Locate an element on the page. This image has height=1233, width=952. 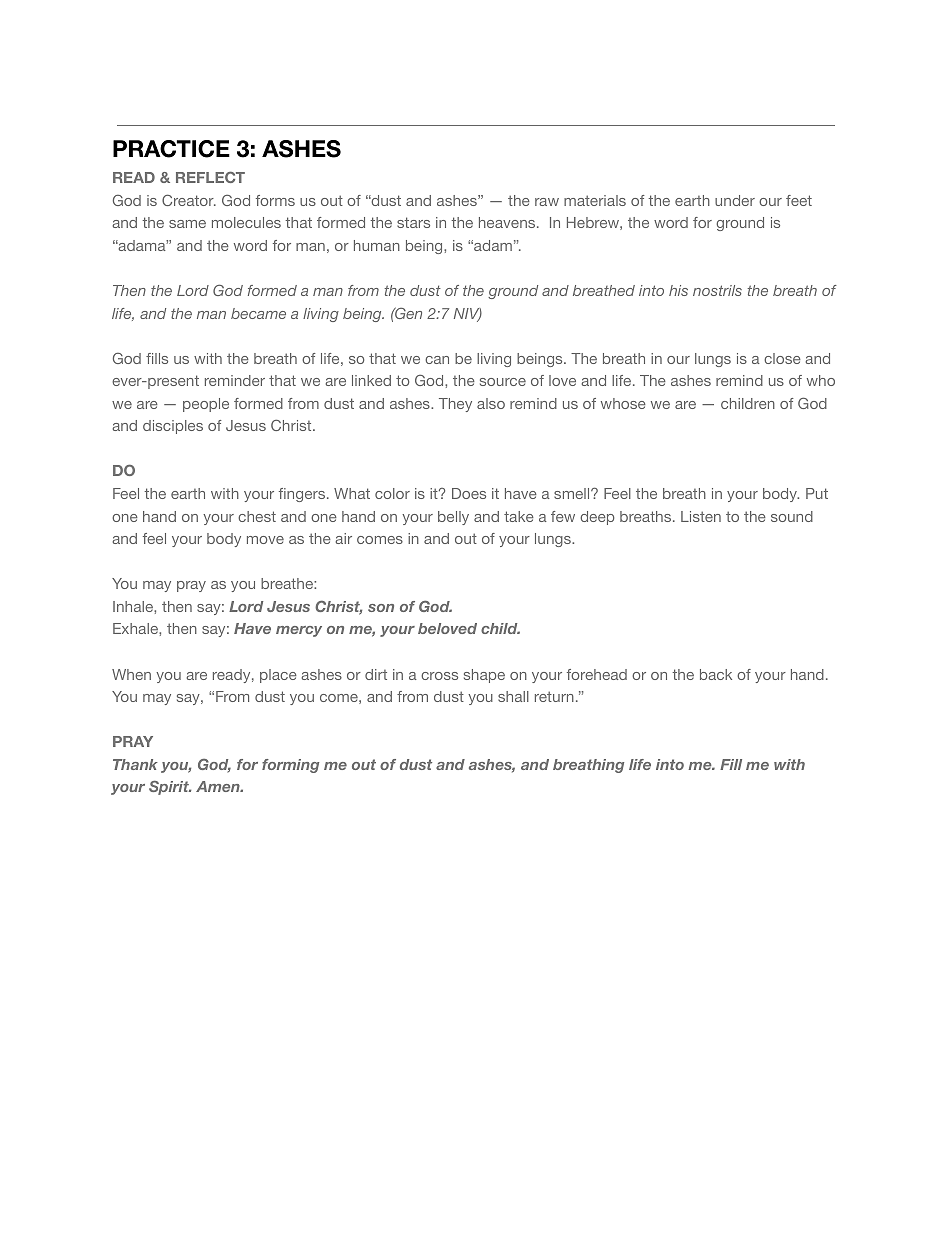
raw is located at coordinates (547, 202).
